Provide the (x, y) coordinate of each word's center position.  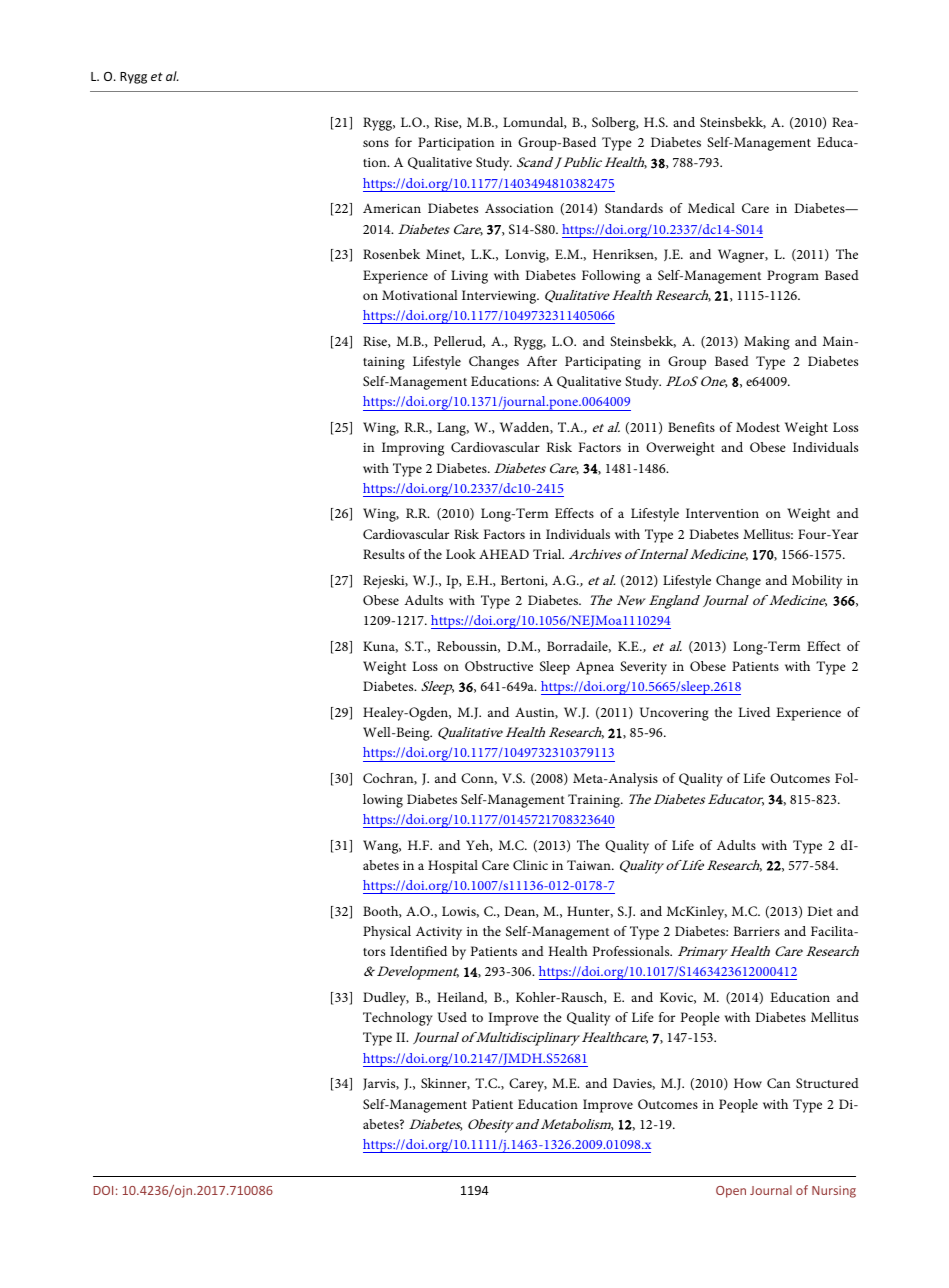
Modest (758, 427)
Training (595, 801)
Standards (634, 208)
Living (469, 277)
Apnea (595, 668)
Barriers (756, 931)
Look (461, 554)
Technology (398, 1019)
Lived (754, 712)
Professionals (632, 951)
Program (793, 277)
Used (452, 1017)
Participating (603, 363)
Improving (413, 449)
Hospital (453, 867)
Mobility (817, 582)
